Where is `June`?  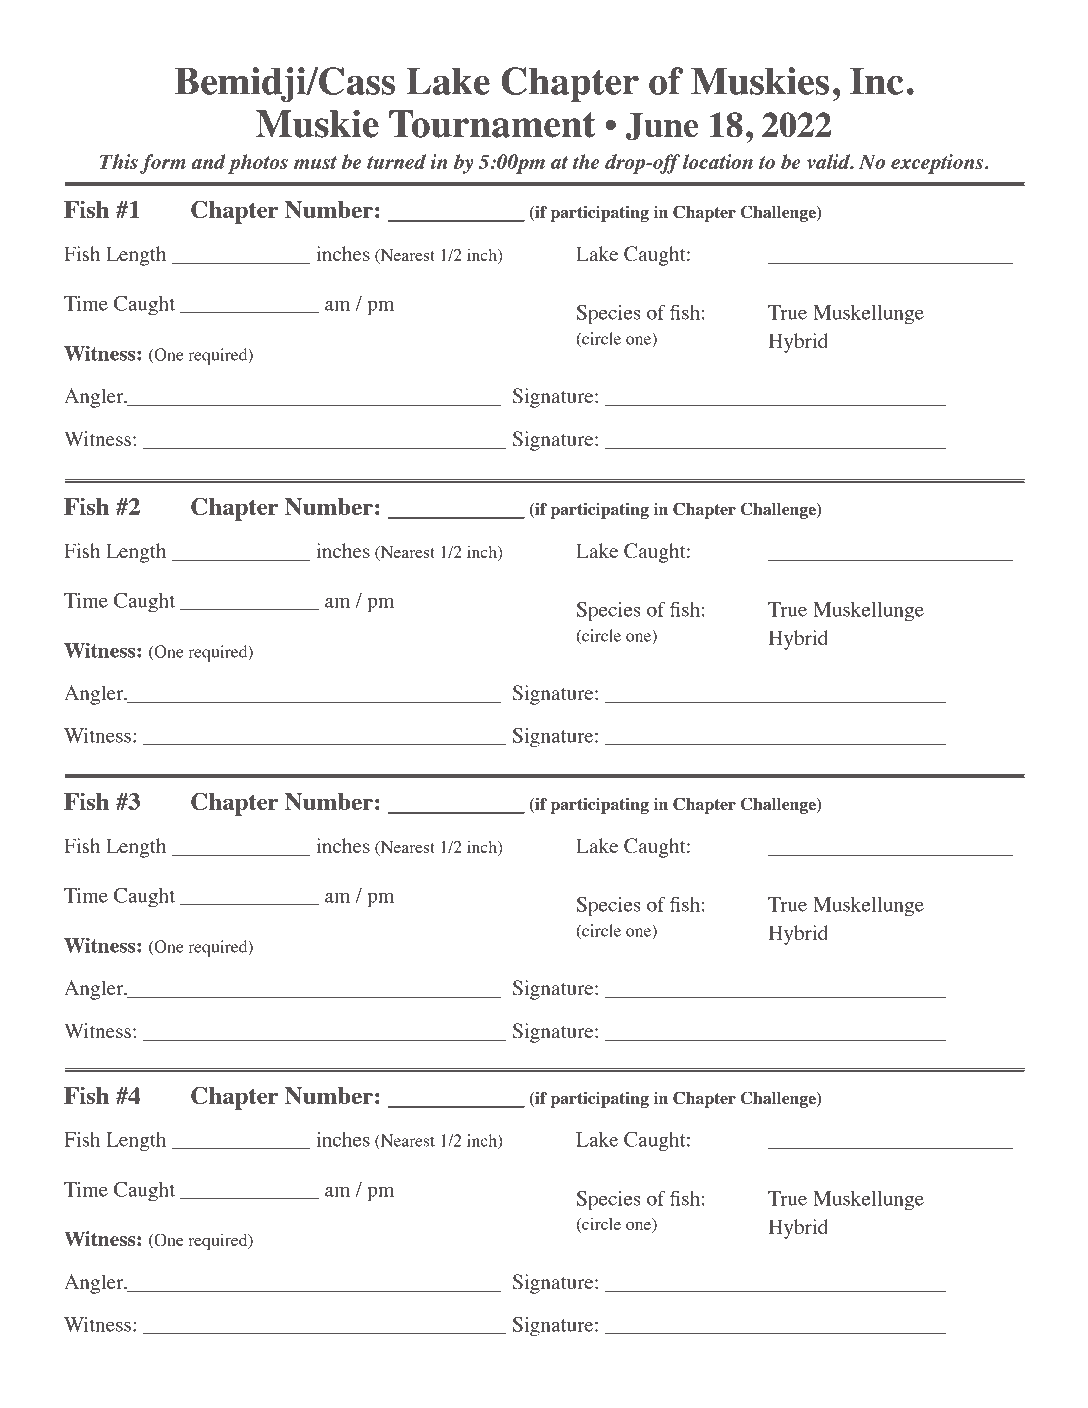 June is located at coordinates (662, 127).
